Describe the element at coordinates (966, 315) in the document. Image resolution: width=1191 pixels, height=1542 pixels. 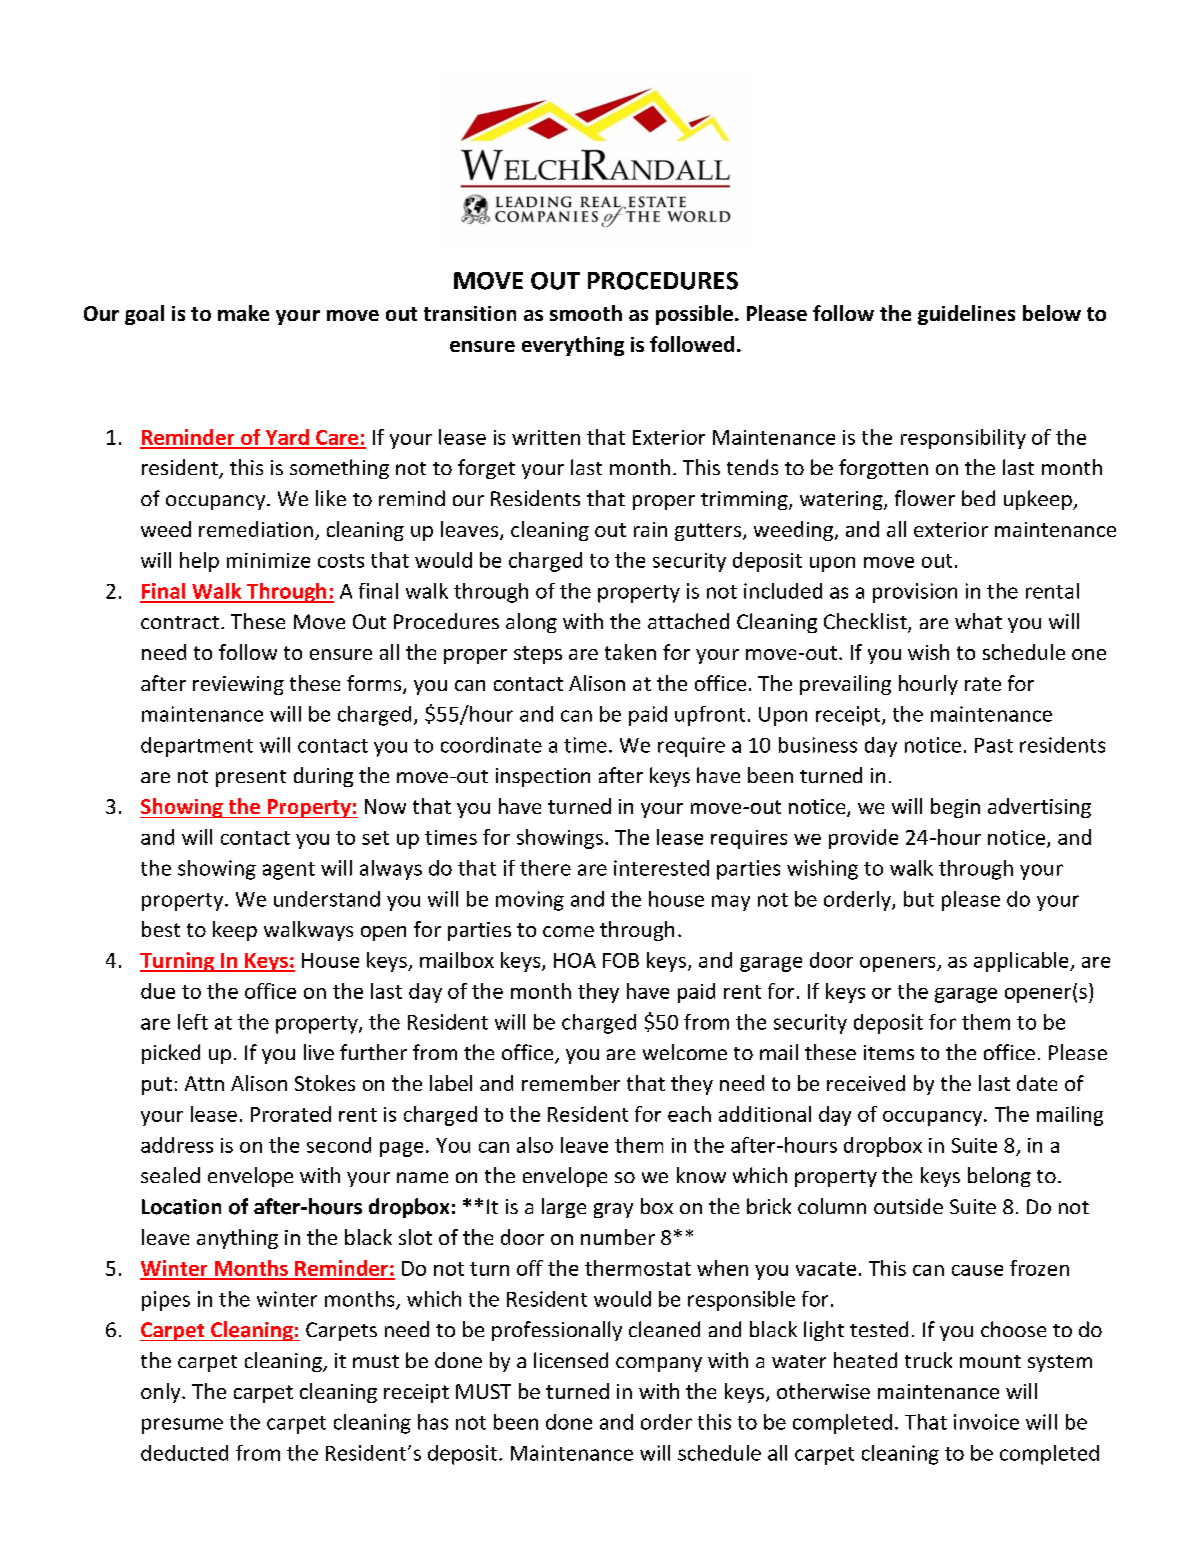
I see `guidelines` at that location.
